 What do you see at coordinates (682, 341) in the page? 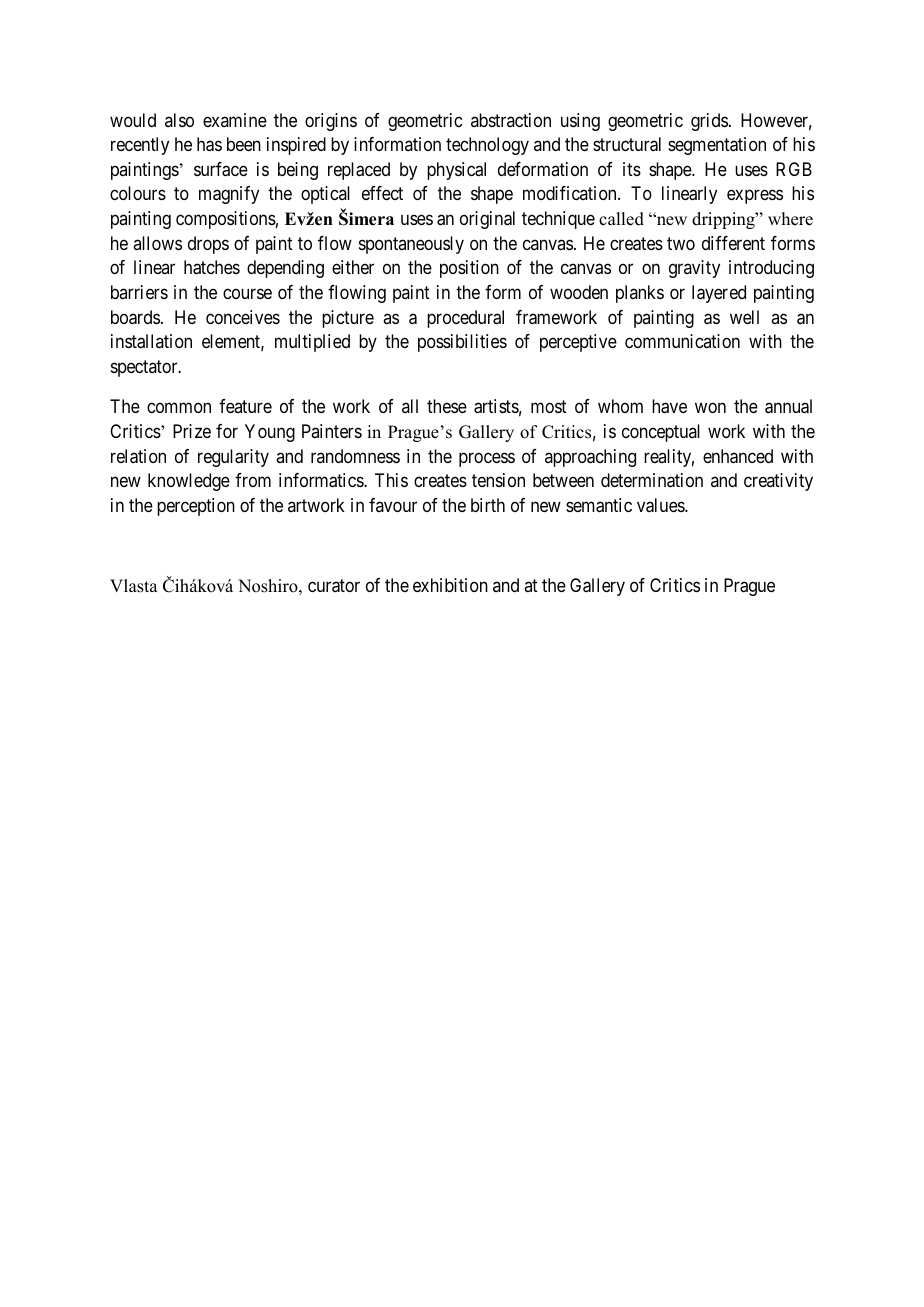
I see `communication` at bounding box center [682, 341].
